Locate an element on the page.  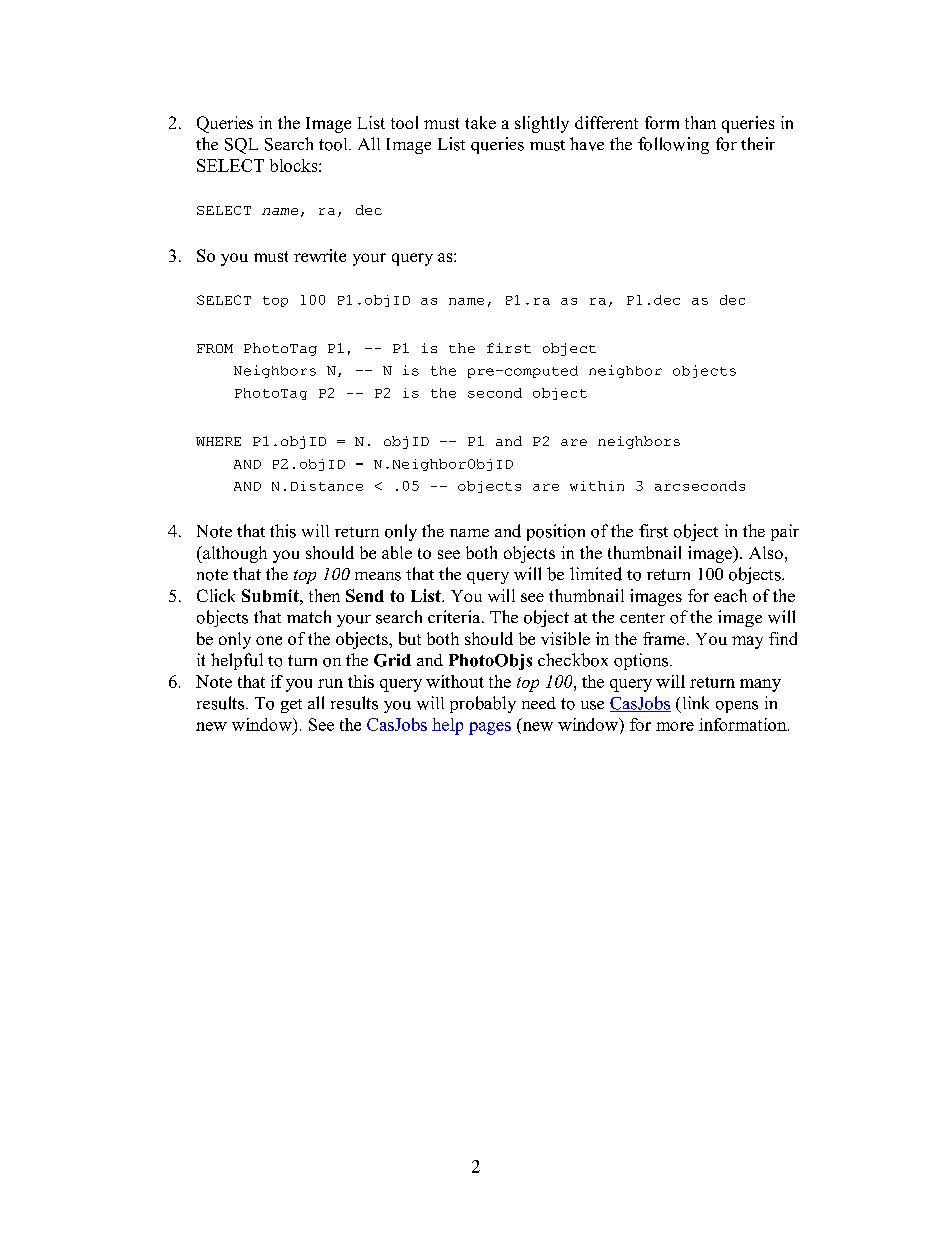
within is located at coordinates (597, 486).
